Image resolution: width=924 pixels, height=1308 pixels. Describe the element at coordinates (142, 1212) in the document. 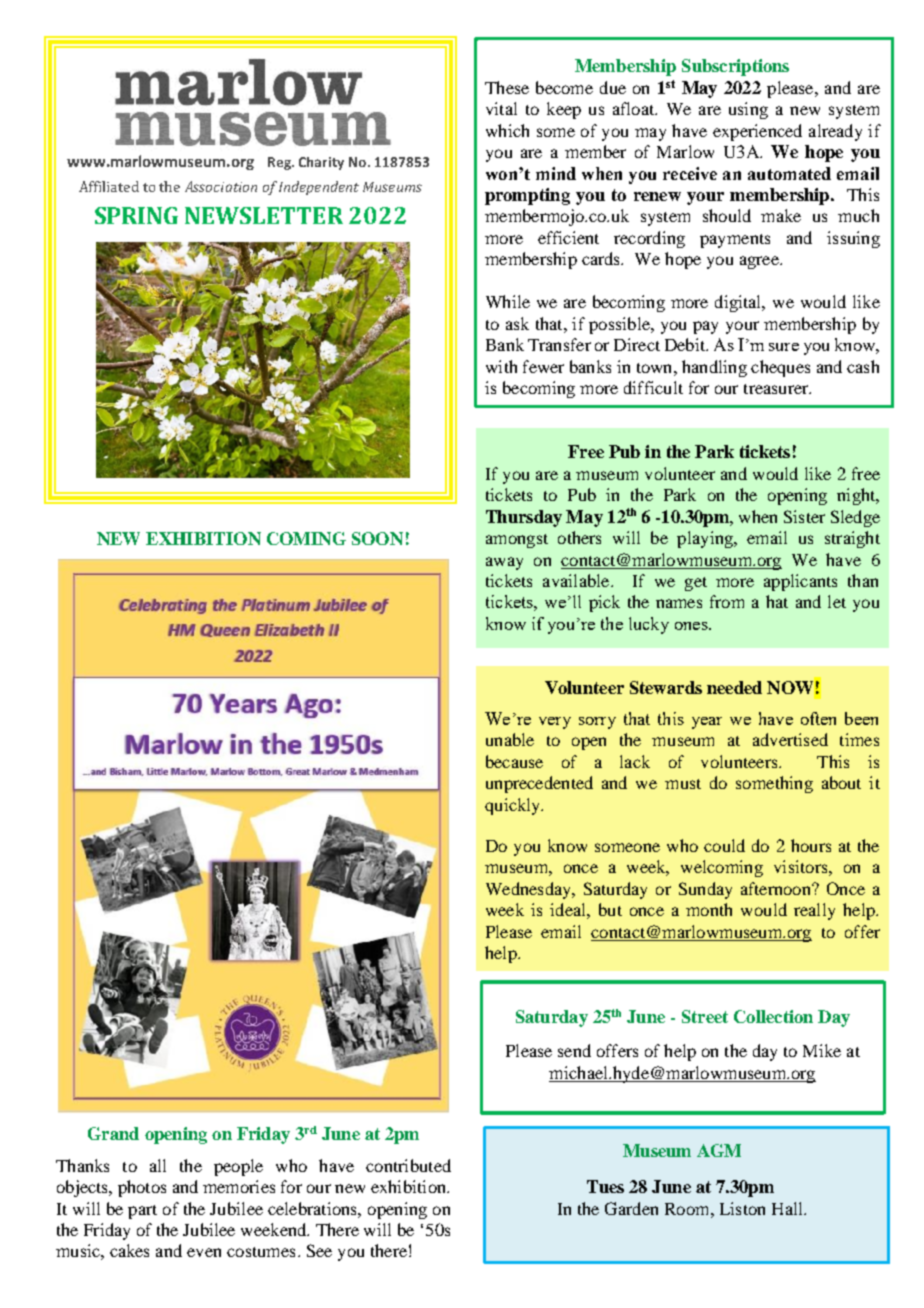

I see `part` at that location.
